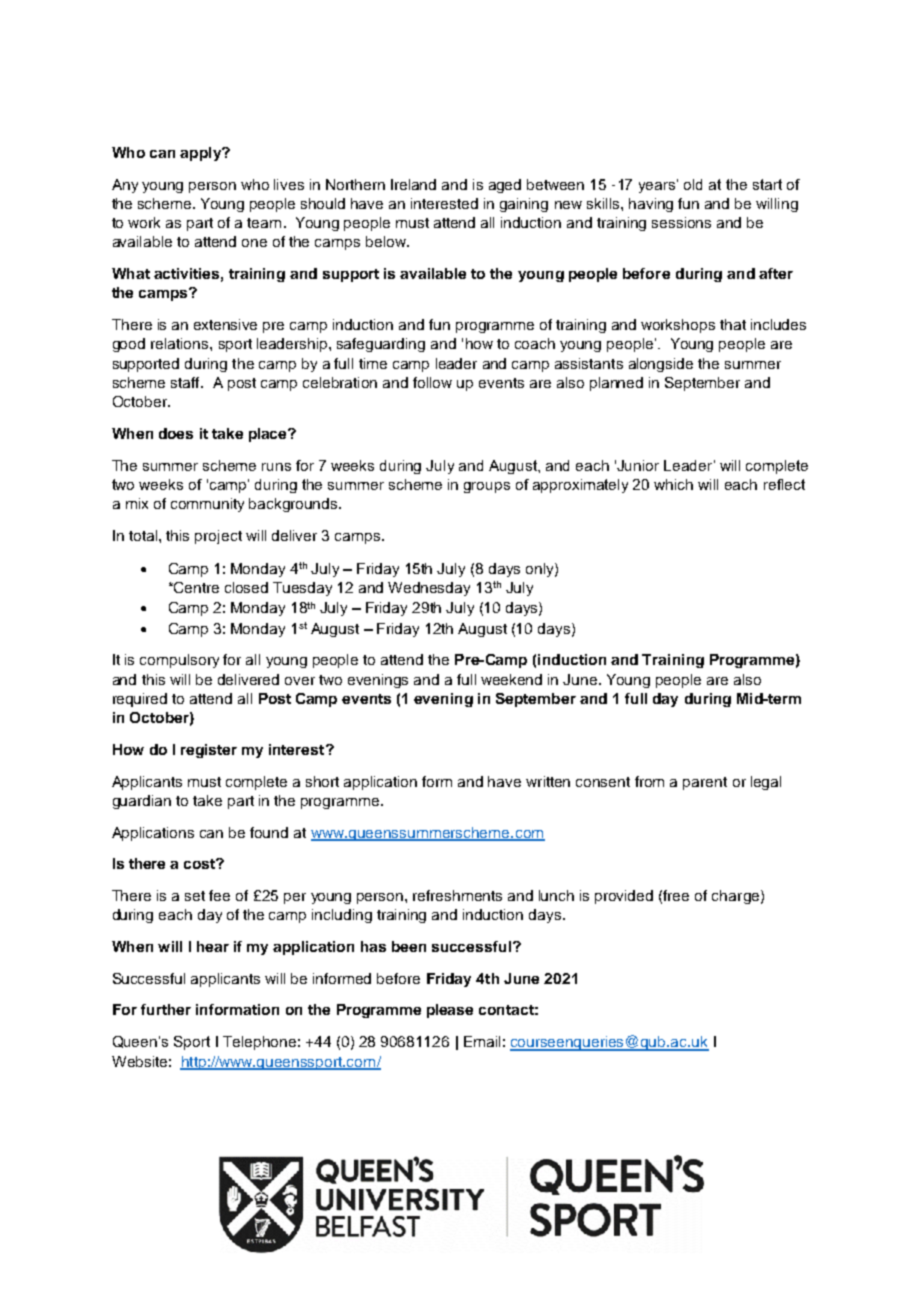  Describe the element at coordinates (195, 587) in the screenshot. I see `Centre` at that location.
